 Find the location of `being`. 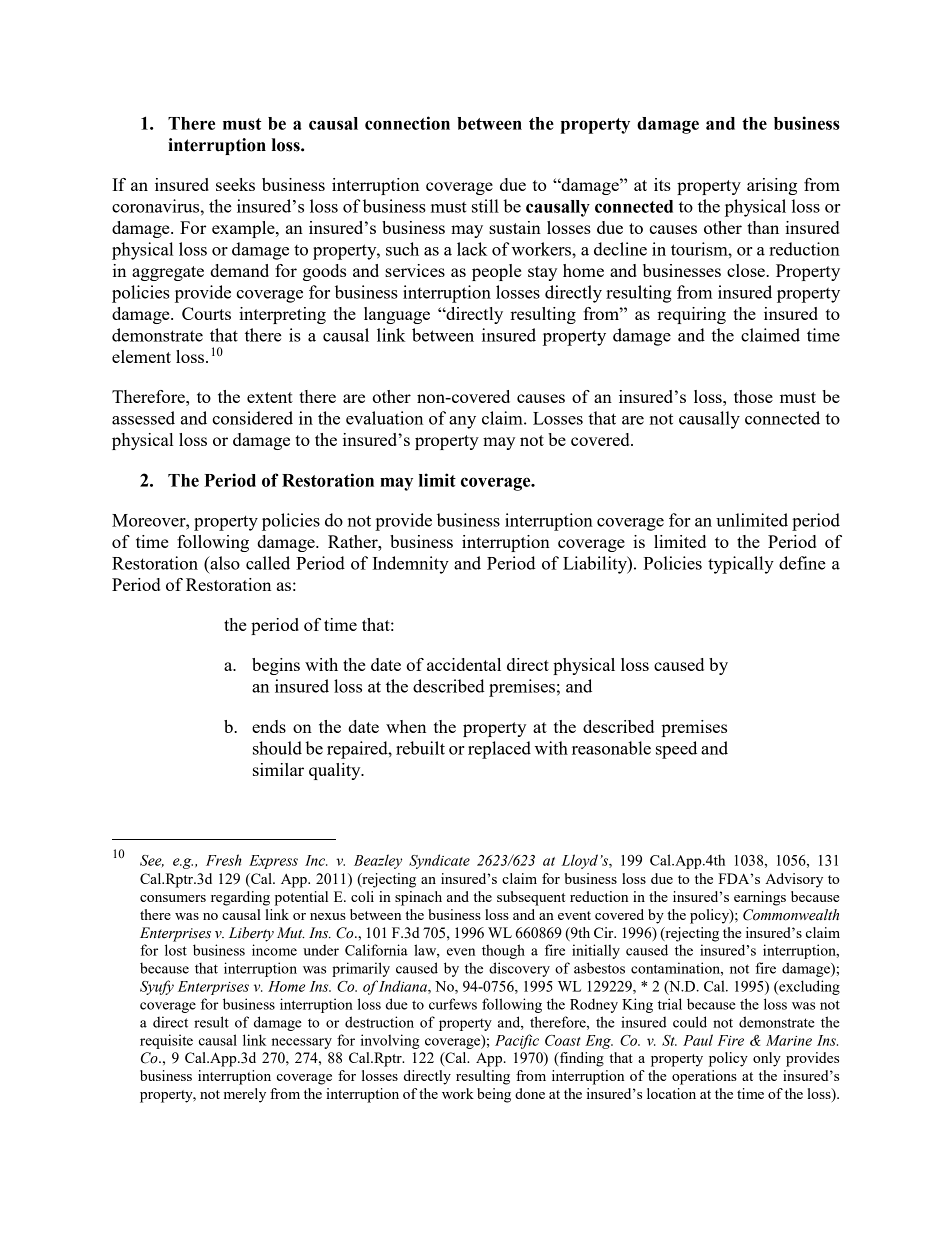

being is located at coordinates (494, 1095).
